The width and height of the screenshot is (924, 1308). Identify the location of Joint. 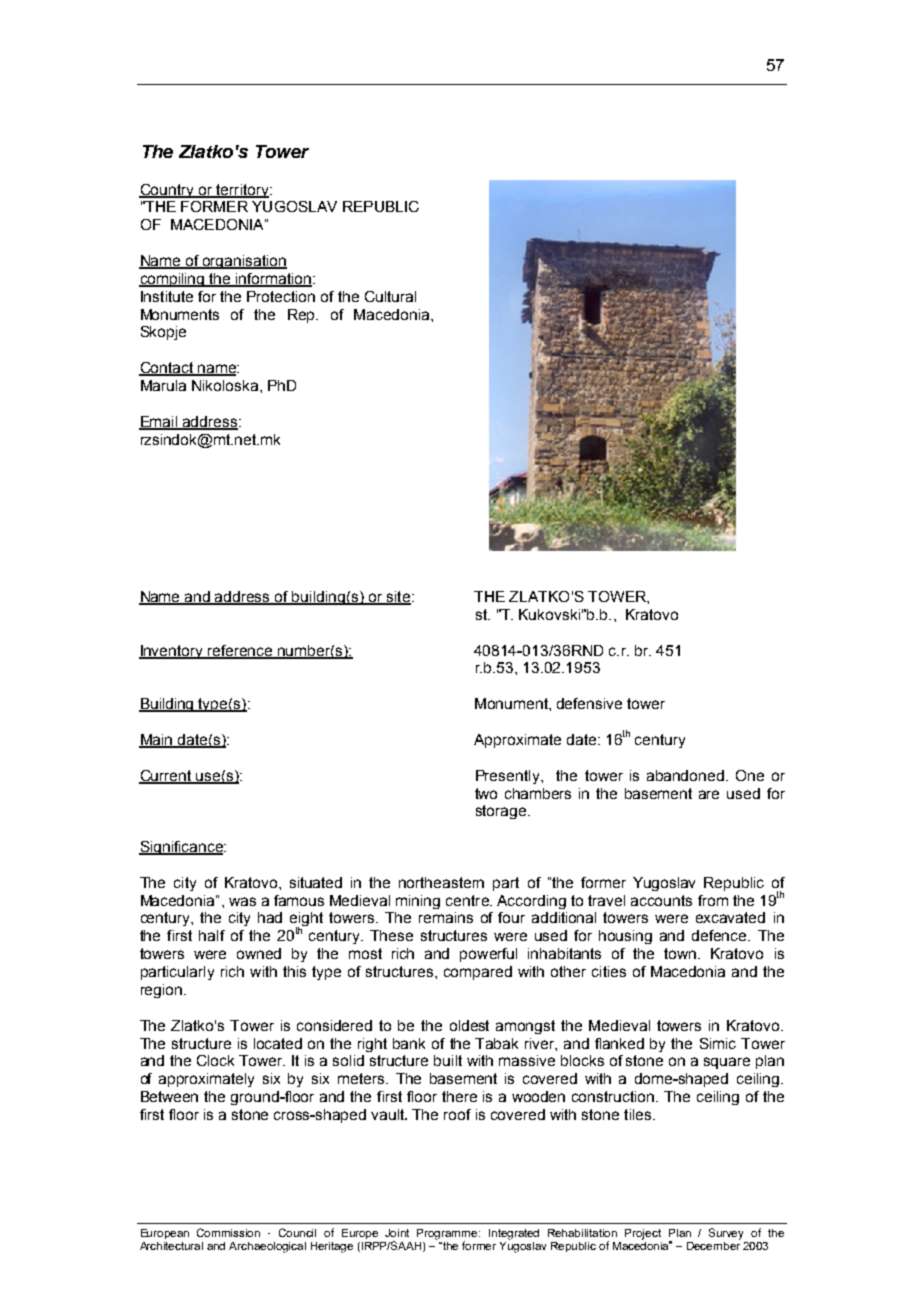
(397, 1233).
